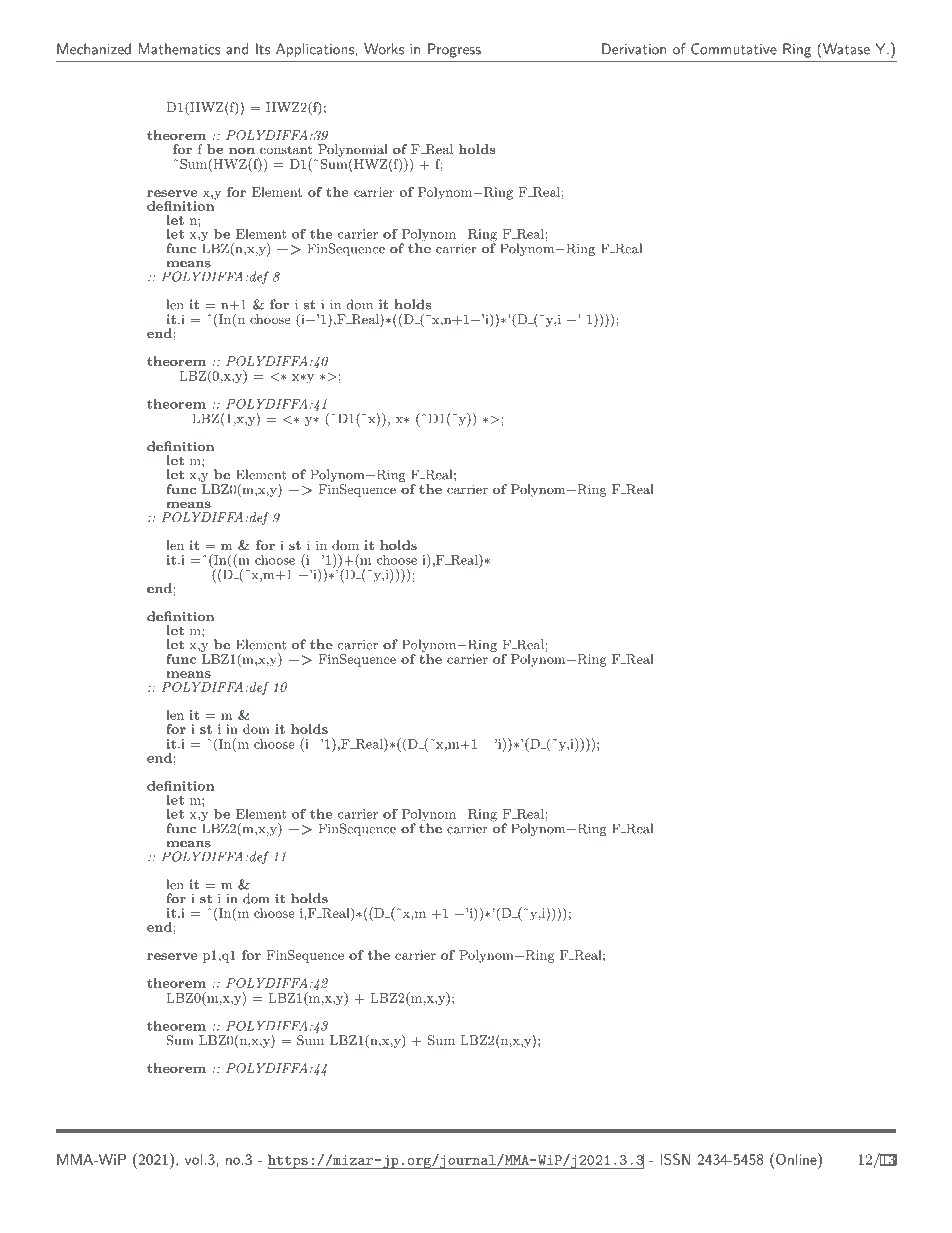 Image resolution: width=952 pixels, height=1233 pixels. What do you see at coordinates (286, 149) in the document?
I see `constant` at bounding box center [286, 149].
